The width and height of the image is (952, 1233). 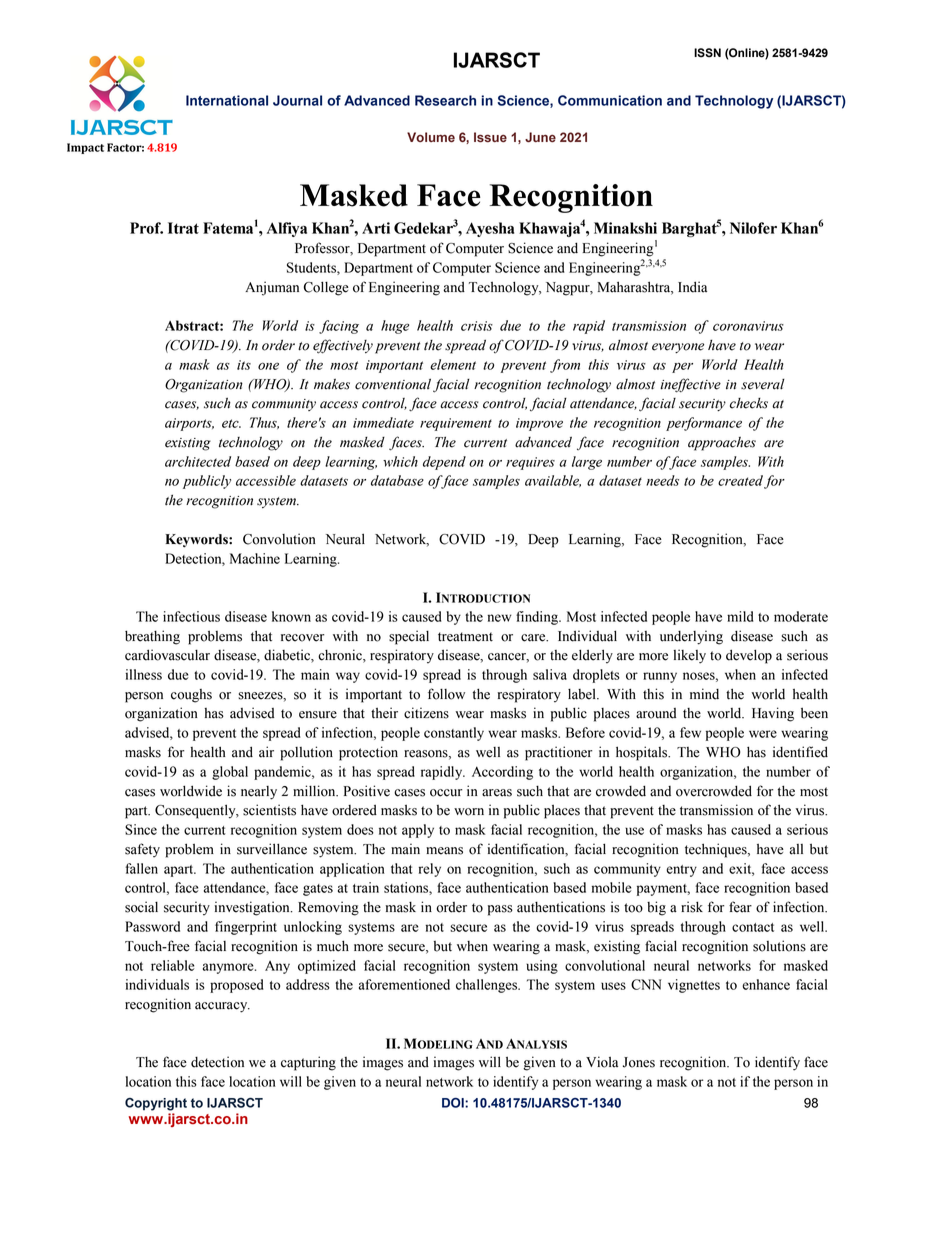 What do you see at coordinates (244, 365) in the image?
I see `its` at bounding box center [244, 365].
